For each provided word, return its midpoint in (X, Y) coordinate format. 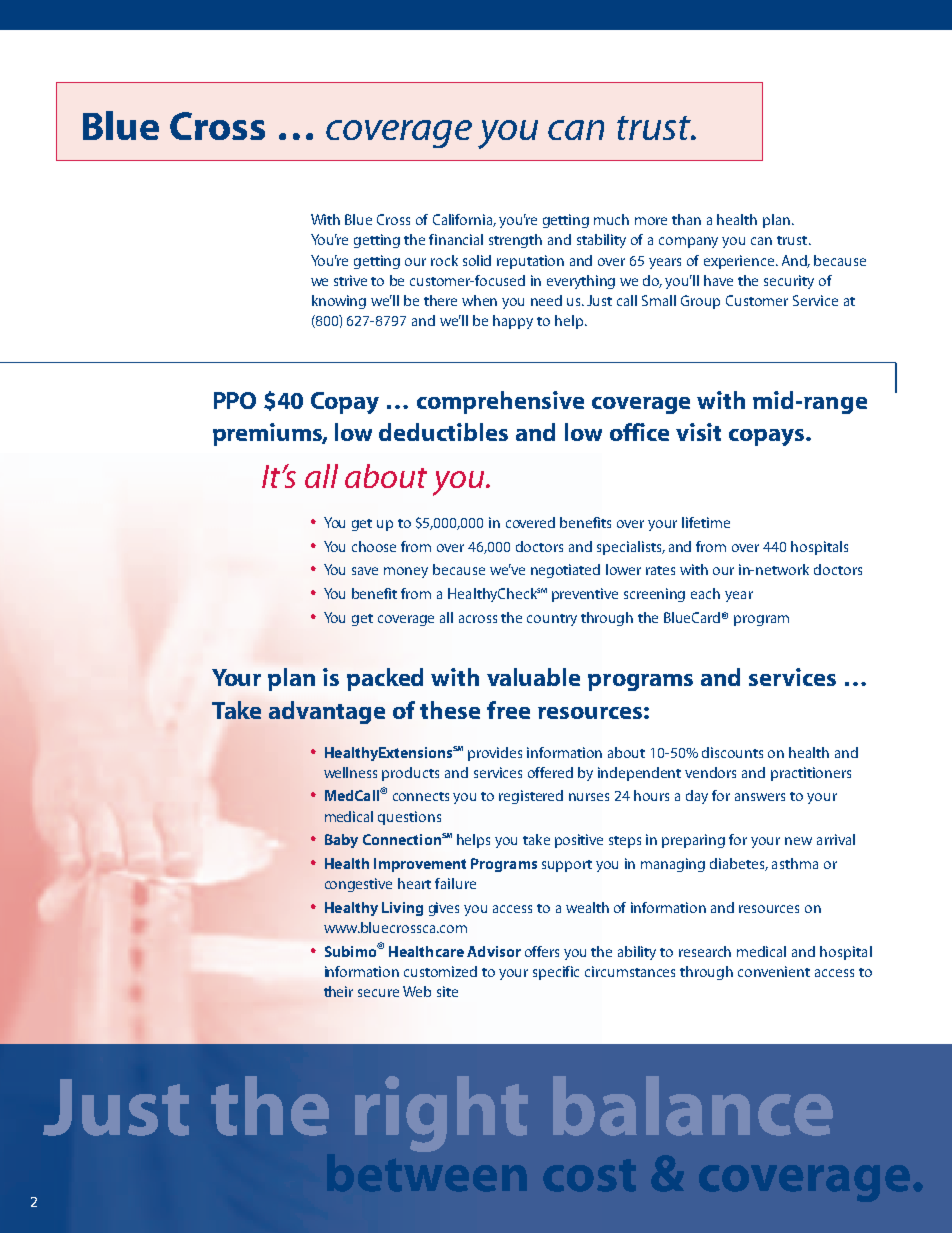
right (441, 1114)
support (567, 866)
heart (414, 883)
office (639, 432)
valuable (533, 677)
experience (740, 262)
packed (385, 679)
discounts (732, 752)
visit (698, 432)
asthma (795, 863)
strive (350, 280)
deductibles (443, 432)
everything (581, 282)
